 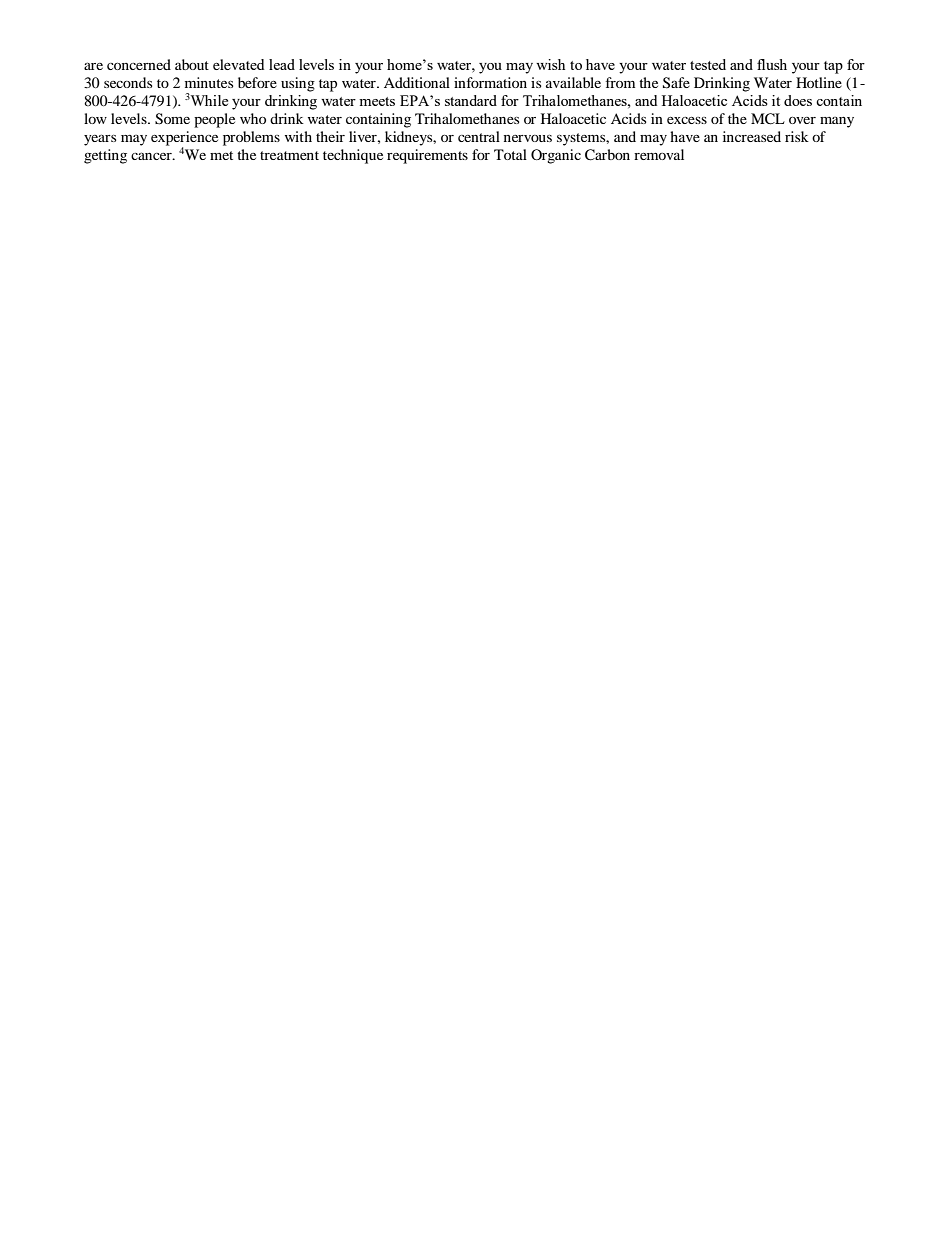 What do you see at coordinates (471, 100) in the screenshot?
I see `standard` at bounding box center [471, 100].
